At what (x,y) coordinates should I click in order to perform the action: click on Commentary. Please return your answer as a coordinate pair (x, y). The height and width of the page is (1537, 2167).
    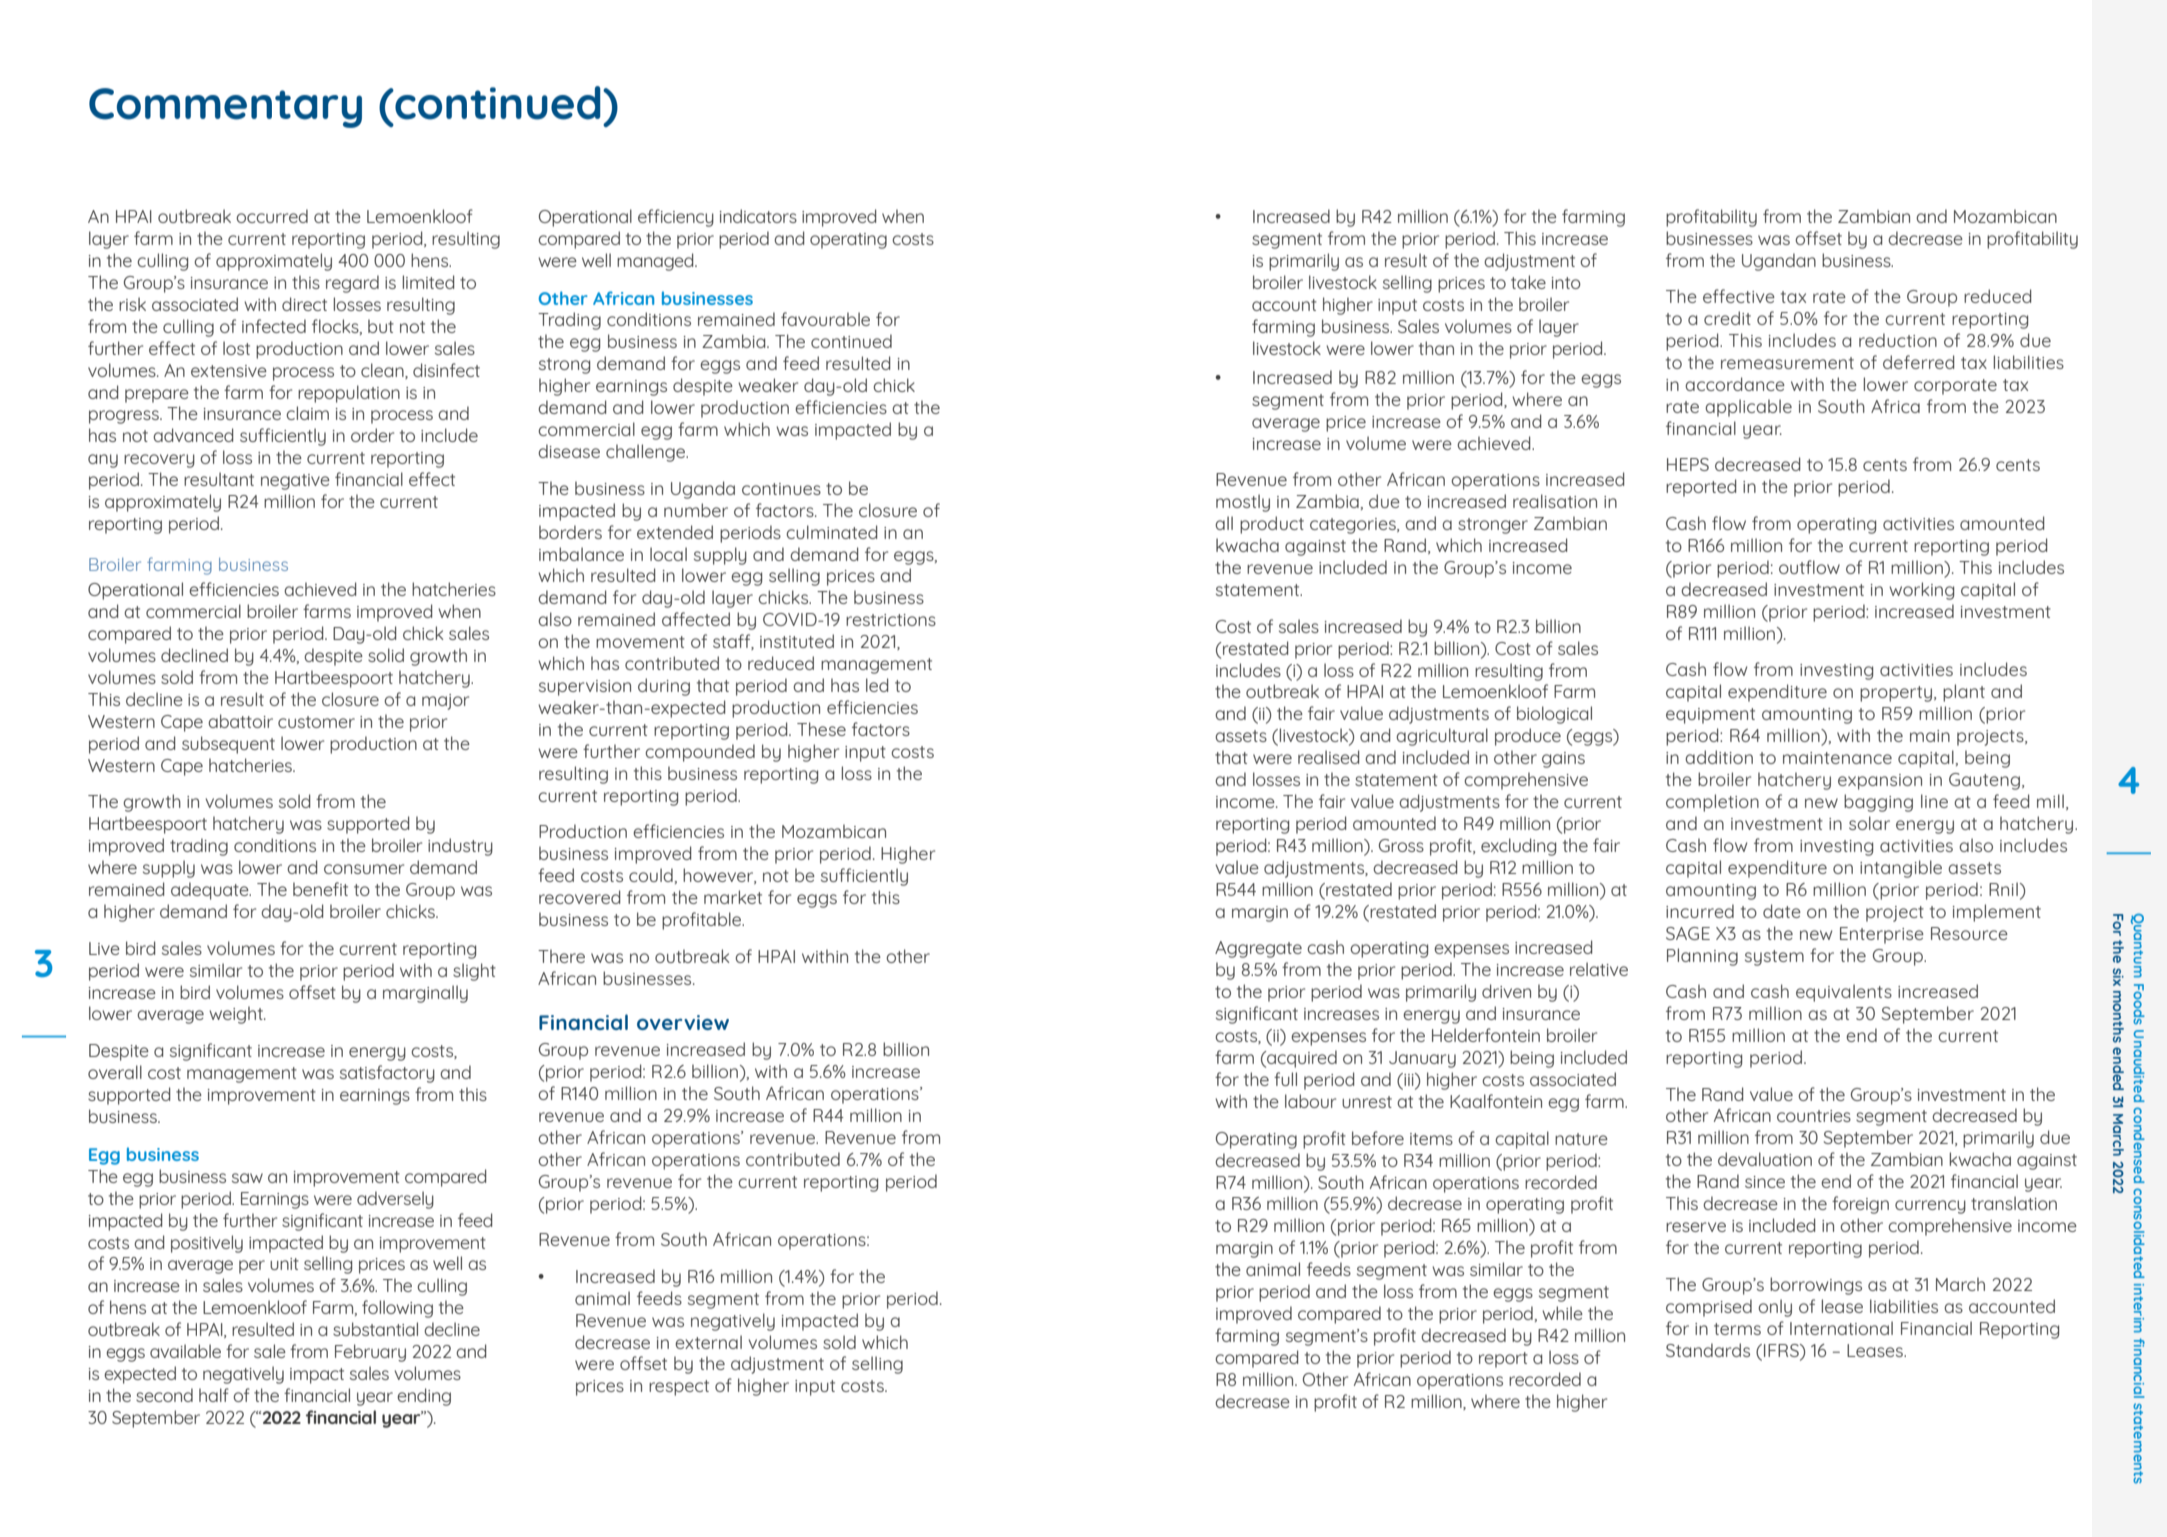
    Looking at the image, I should click on (225, 108).
